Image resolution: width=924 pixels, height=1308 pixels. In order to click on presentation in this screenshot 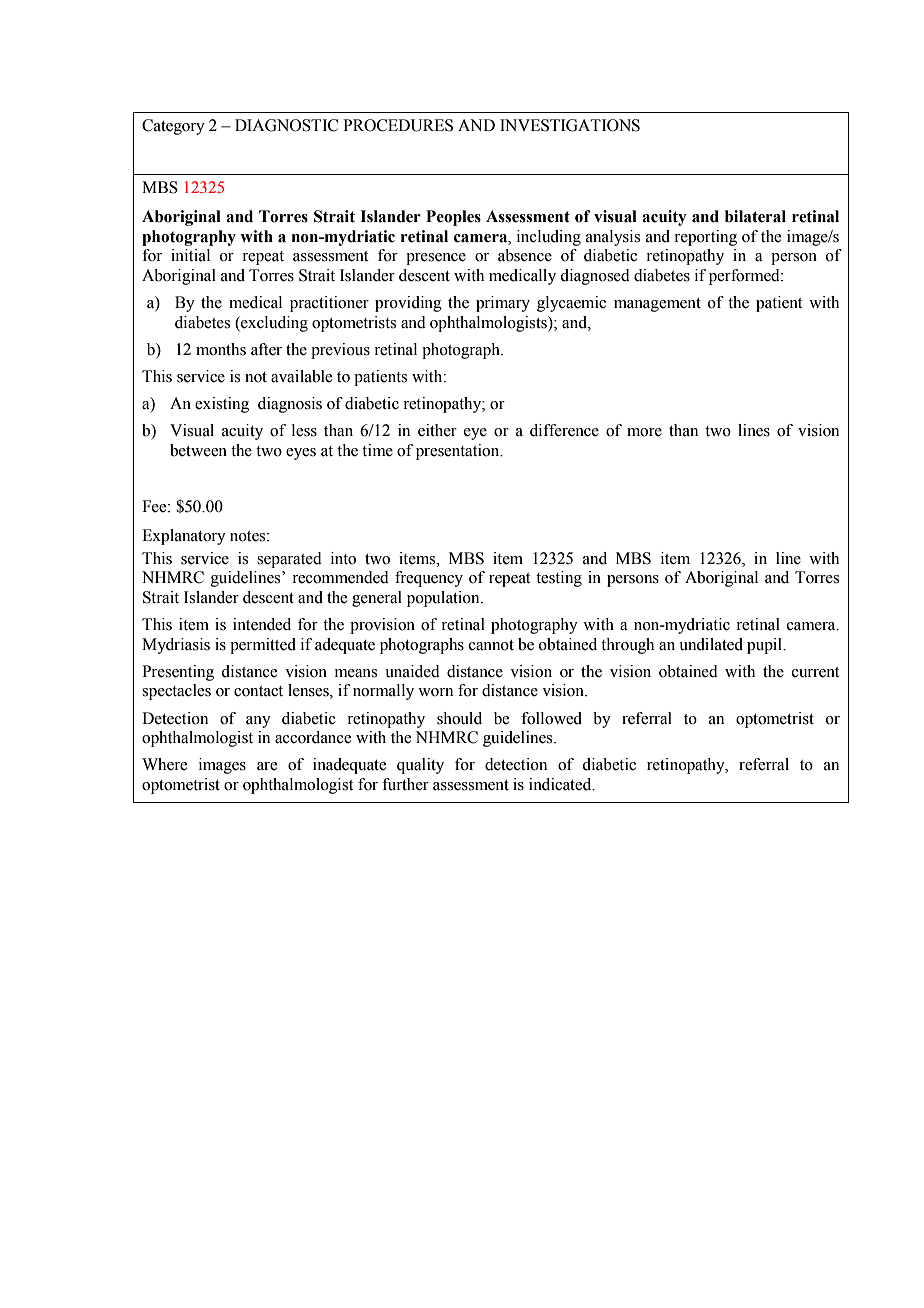, I will do `click(459, 452)`.
